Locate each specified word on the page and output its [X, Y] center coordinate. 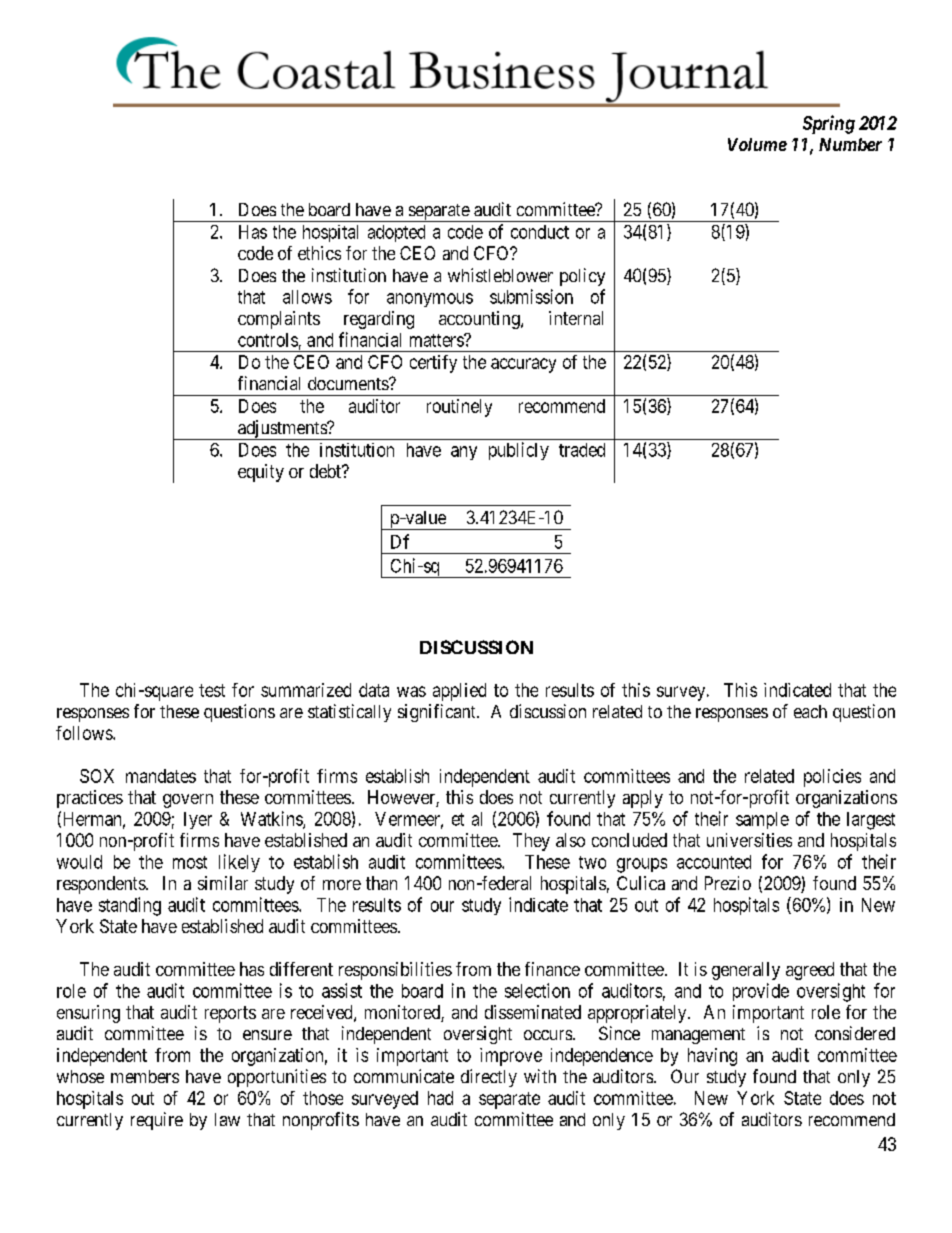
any [464, 453]
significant [438, 713]
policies [832, 778]
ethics [319, 253]
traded [582, 450]
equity [261, 473]
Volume [757, 144]
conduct [540, 232]
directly [489, 1078]
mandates [161, 776]
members [145, 1076]
